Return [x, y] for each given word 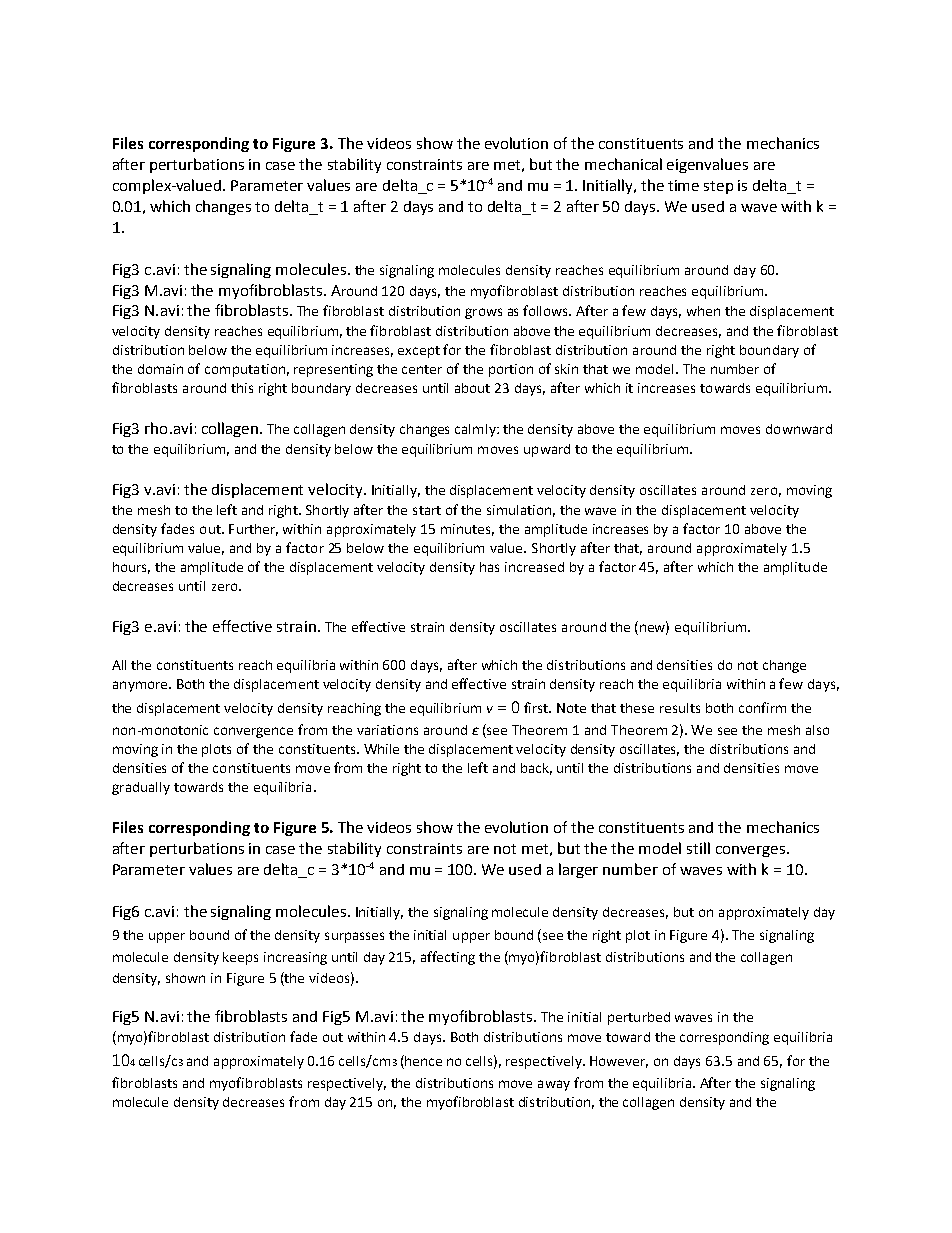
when [703, 311]
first [537, 707]
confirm [762, 707]
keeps [240, 958]
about [472, 388]
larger [578, 870]
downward [799, 429]
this [242, 388]
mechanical [623, 164]
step [718, 187]
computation [245, 370]
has [489, 567]
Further [253, 530]
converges [752, 851]
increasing [295, 958]
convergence [253, 732]
